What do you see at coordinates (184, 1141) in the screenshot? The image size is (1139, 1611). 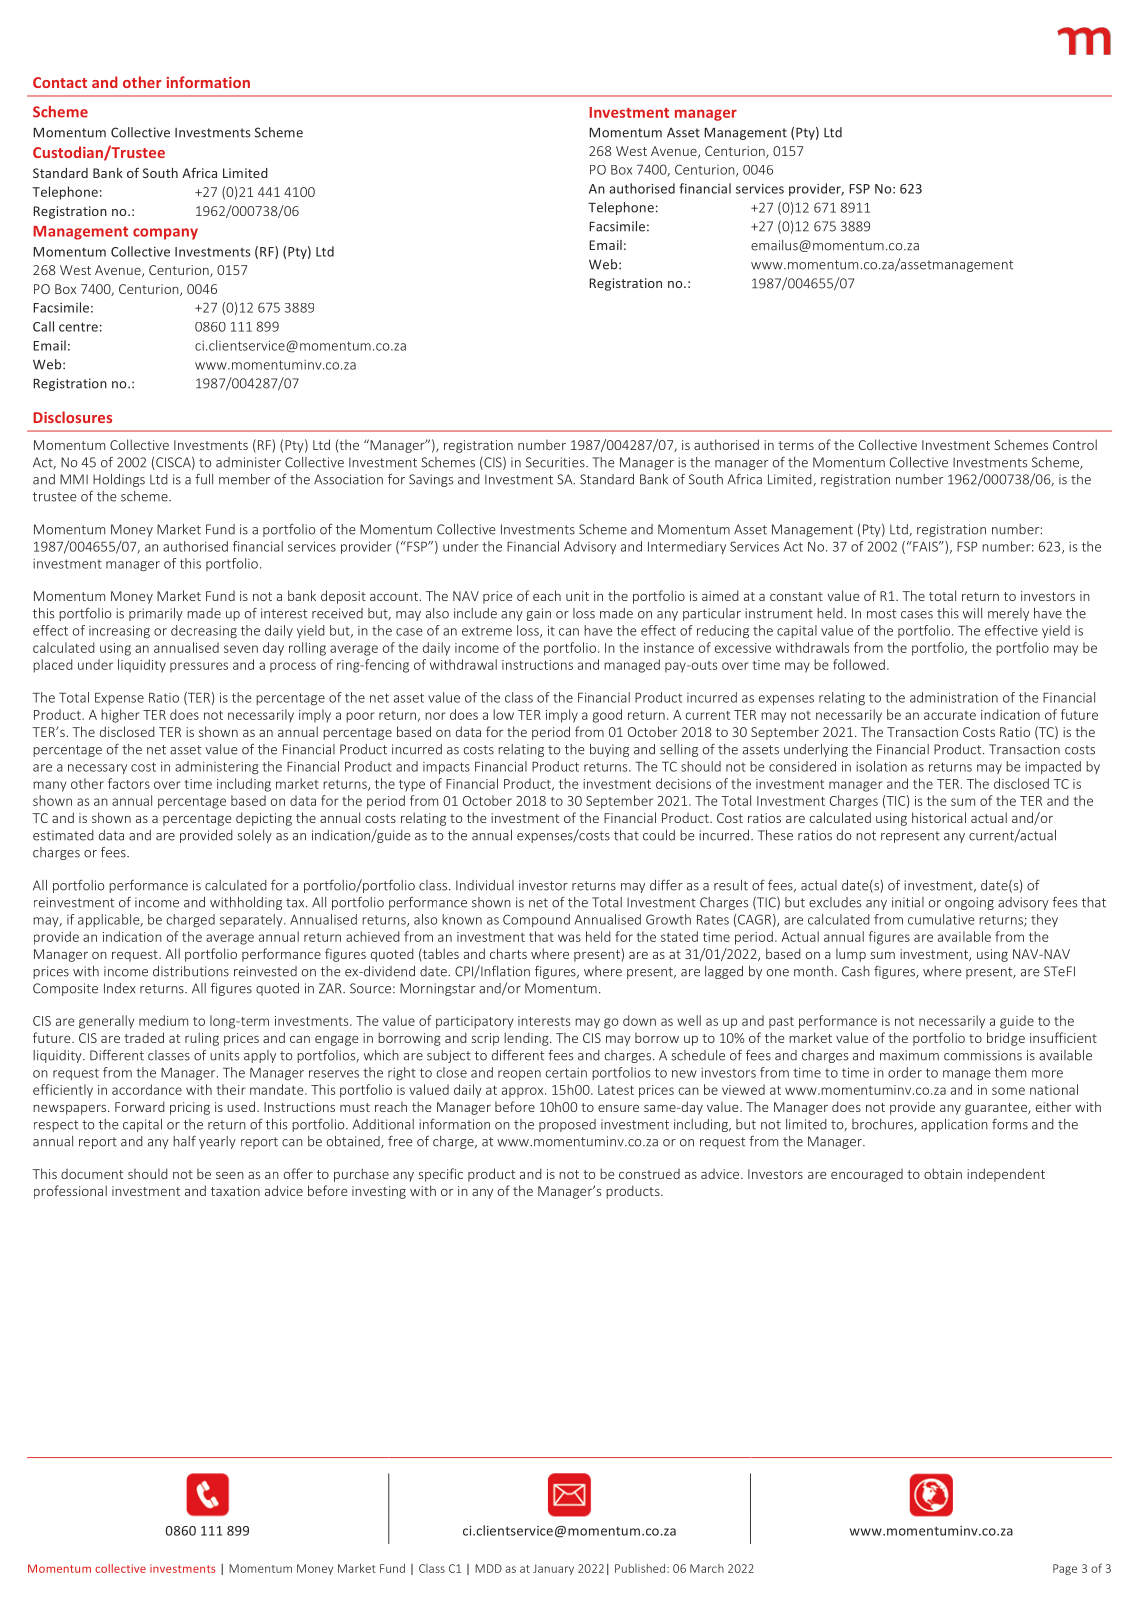 I see `half` at bounding box center [184, 1141].
